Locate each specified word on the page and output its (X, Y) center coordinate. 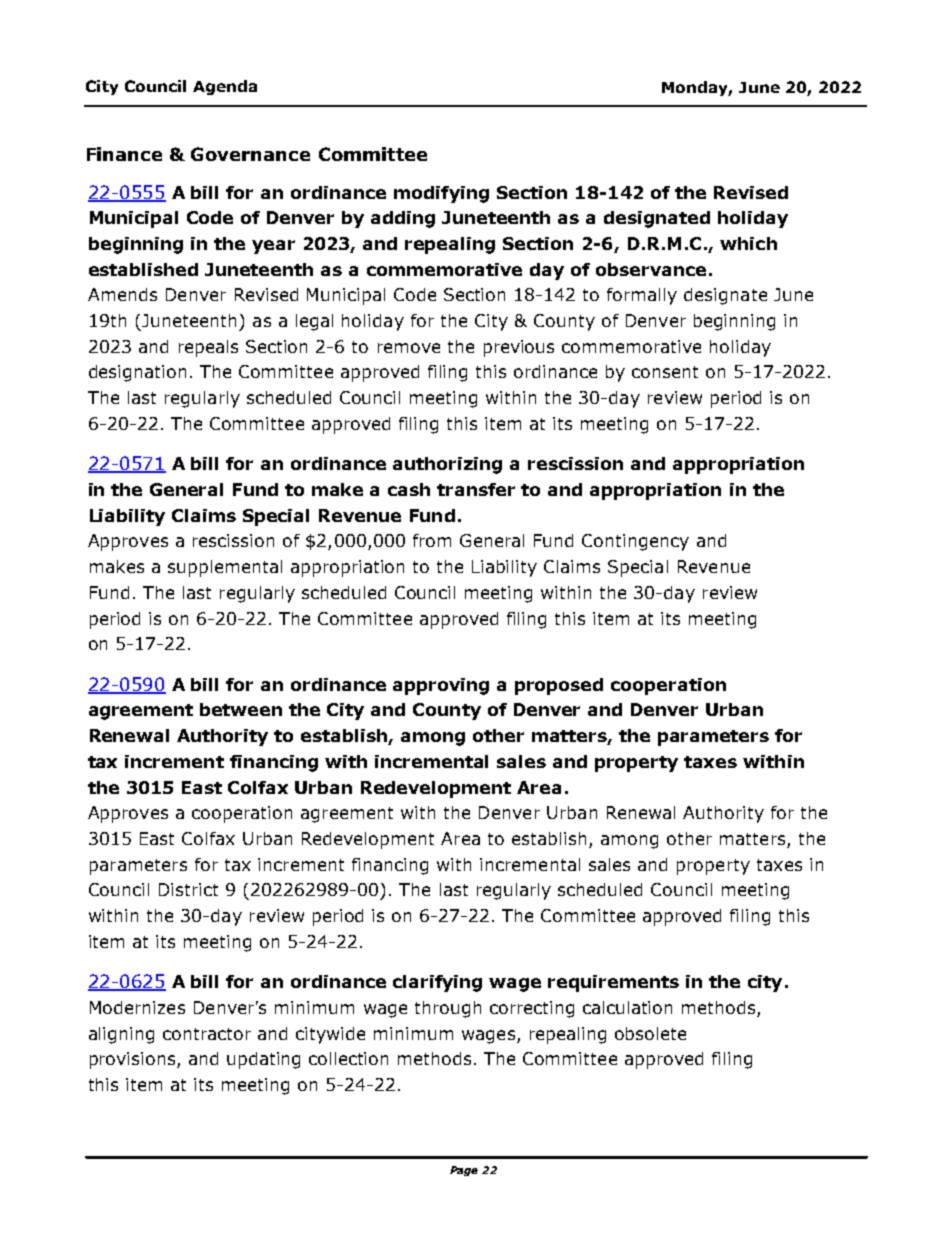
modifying (441, 194)
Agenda (225, 87)
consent (665, 372)
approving (441, 686)
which (748, 243)
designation (137, 373)
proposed (559, 686)
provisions (134, 1060)
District (188, 889)
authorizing (447, 465)
